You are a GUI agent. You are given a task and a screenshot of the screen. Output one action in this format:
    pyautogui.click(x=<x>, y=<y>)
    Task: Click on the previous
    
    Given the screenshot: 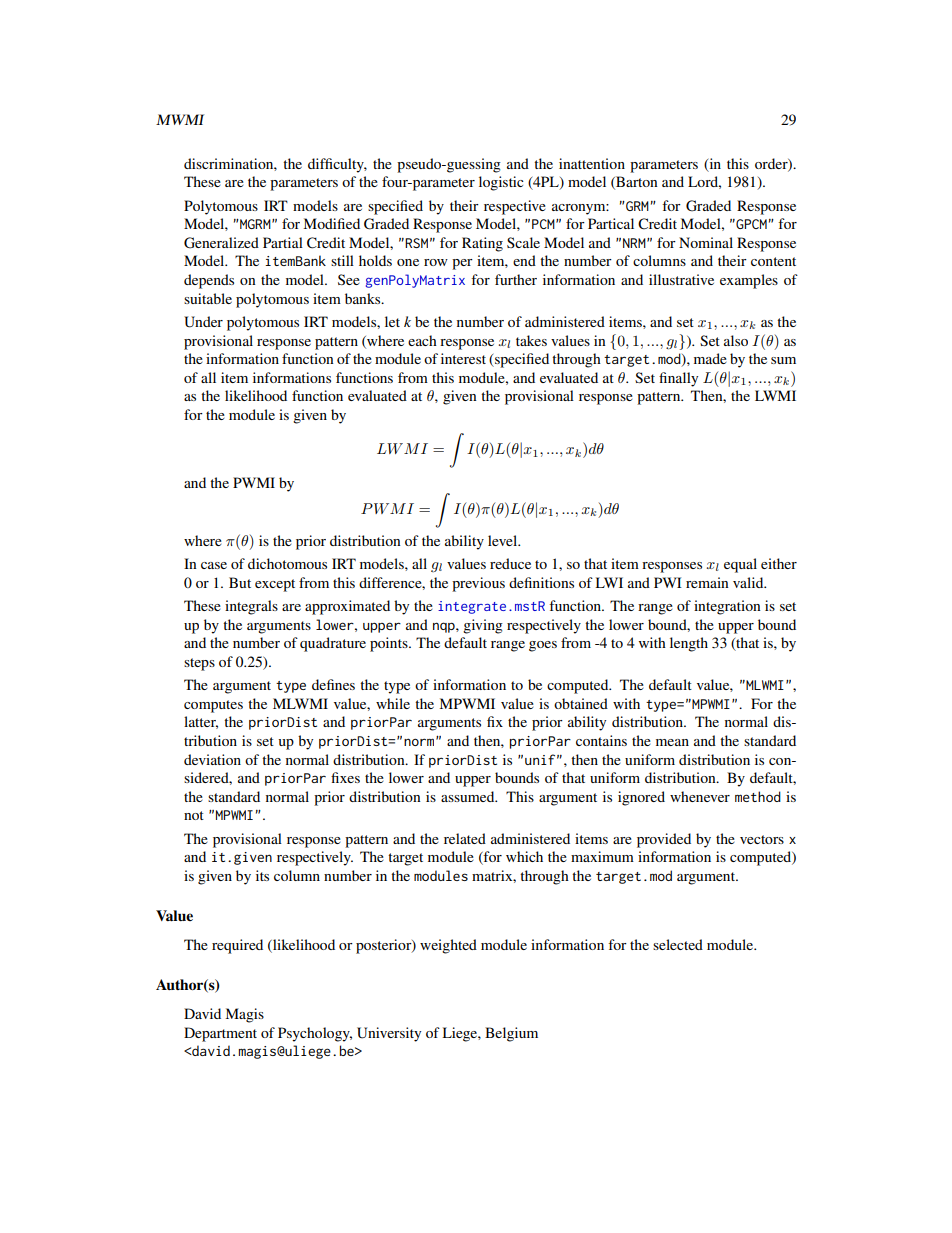 What is the action you would take?
    pyautogui.click(x=478, y=584)
